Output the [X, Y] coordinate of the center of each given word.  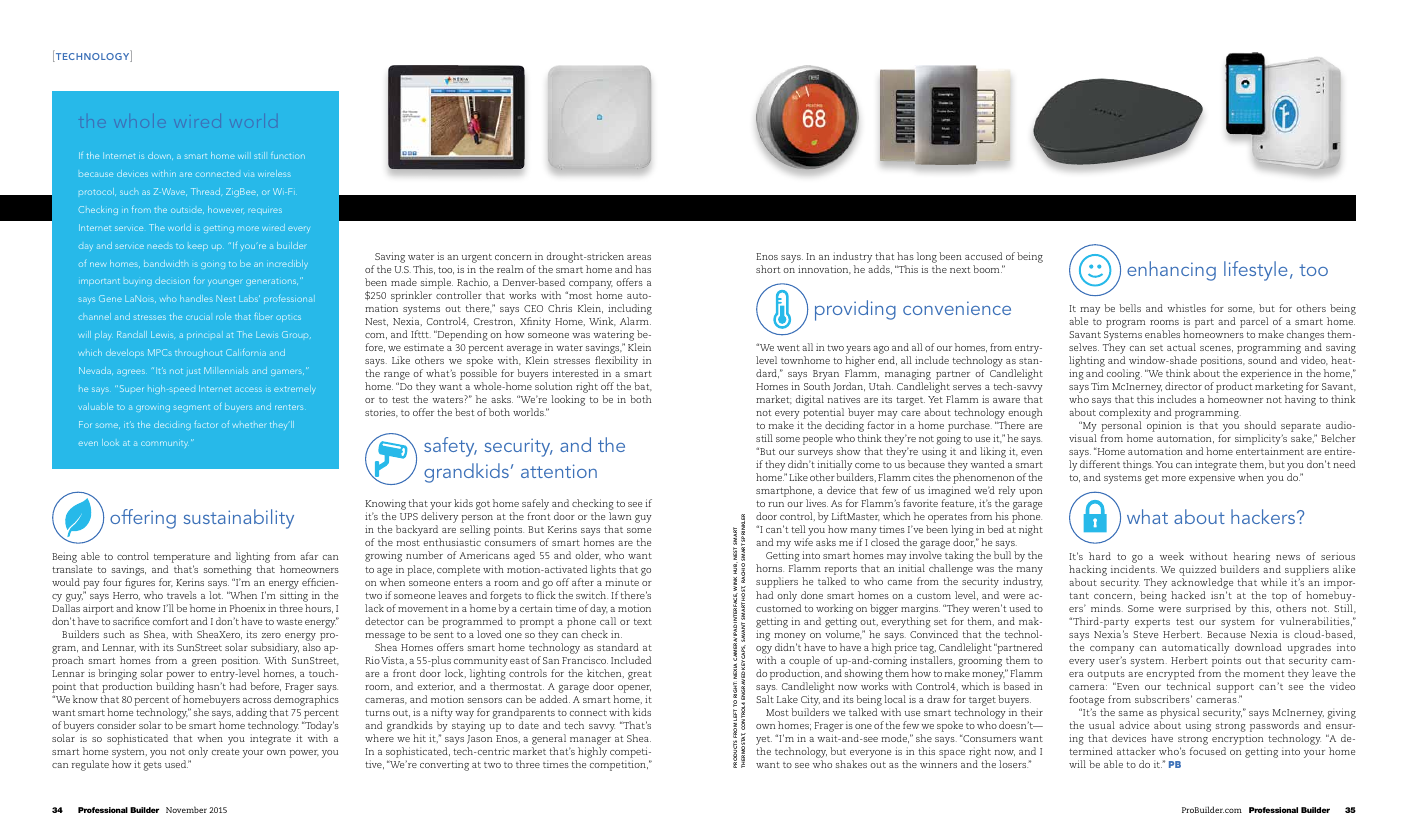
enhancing [1171, 271]
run [776, 504]
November [186, 809]
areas [639, 257]
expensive [1212, 478]
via [249, 174]
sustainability [239, 519]
